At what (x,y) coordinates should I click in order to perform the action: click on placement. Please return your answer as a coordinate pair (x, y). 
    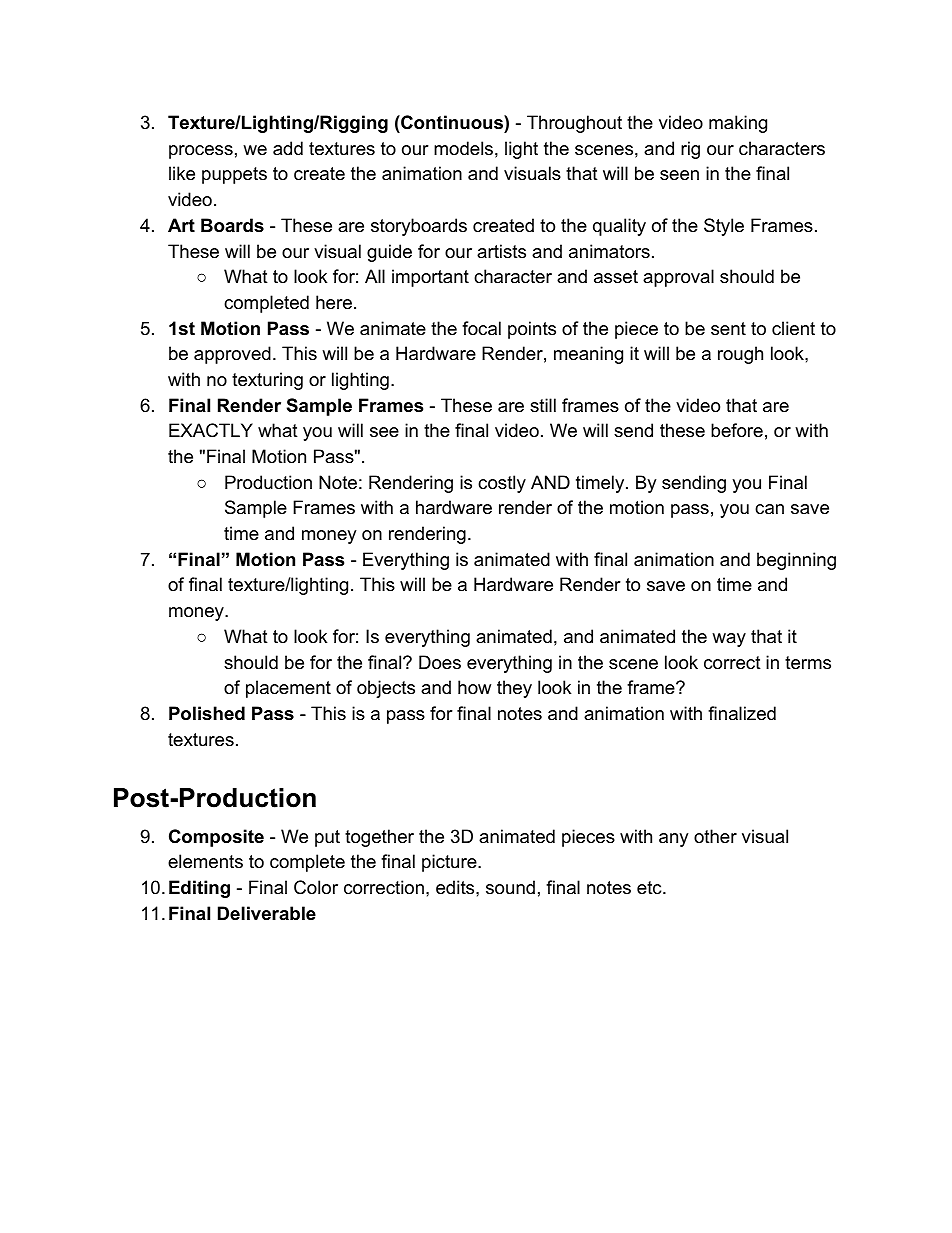
    Looking at the image, I should click on (288, 689).
